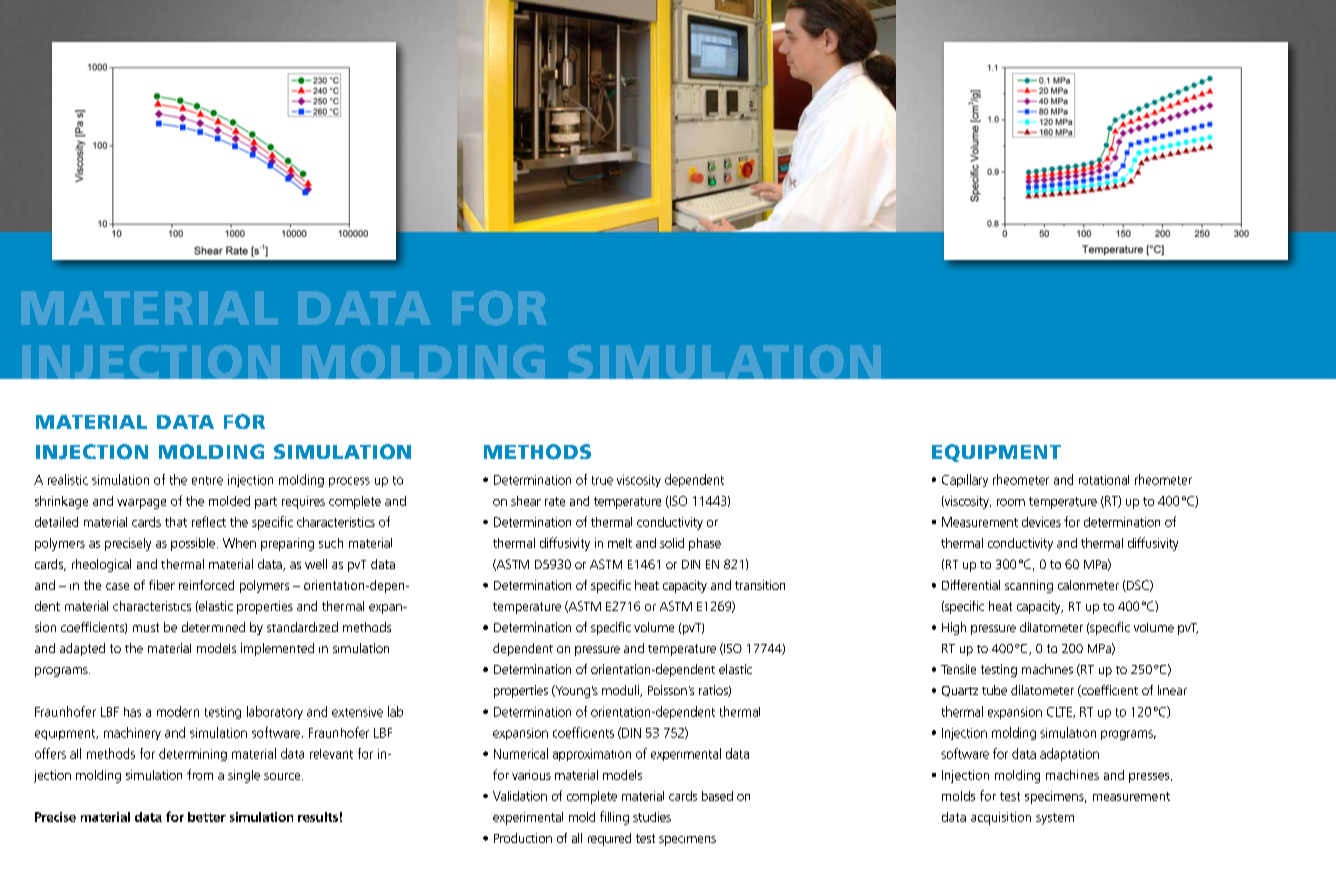 This page has height=896, width=1336. I want to click on better, so click(207, 817).
